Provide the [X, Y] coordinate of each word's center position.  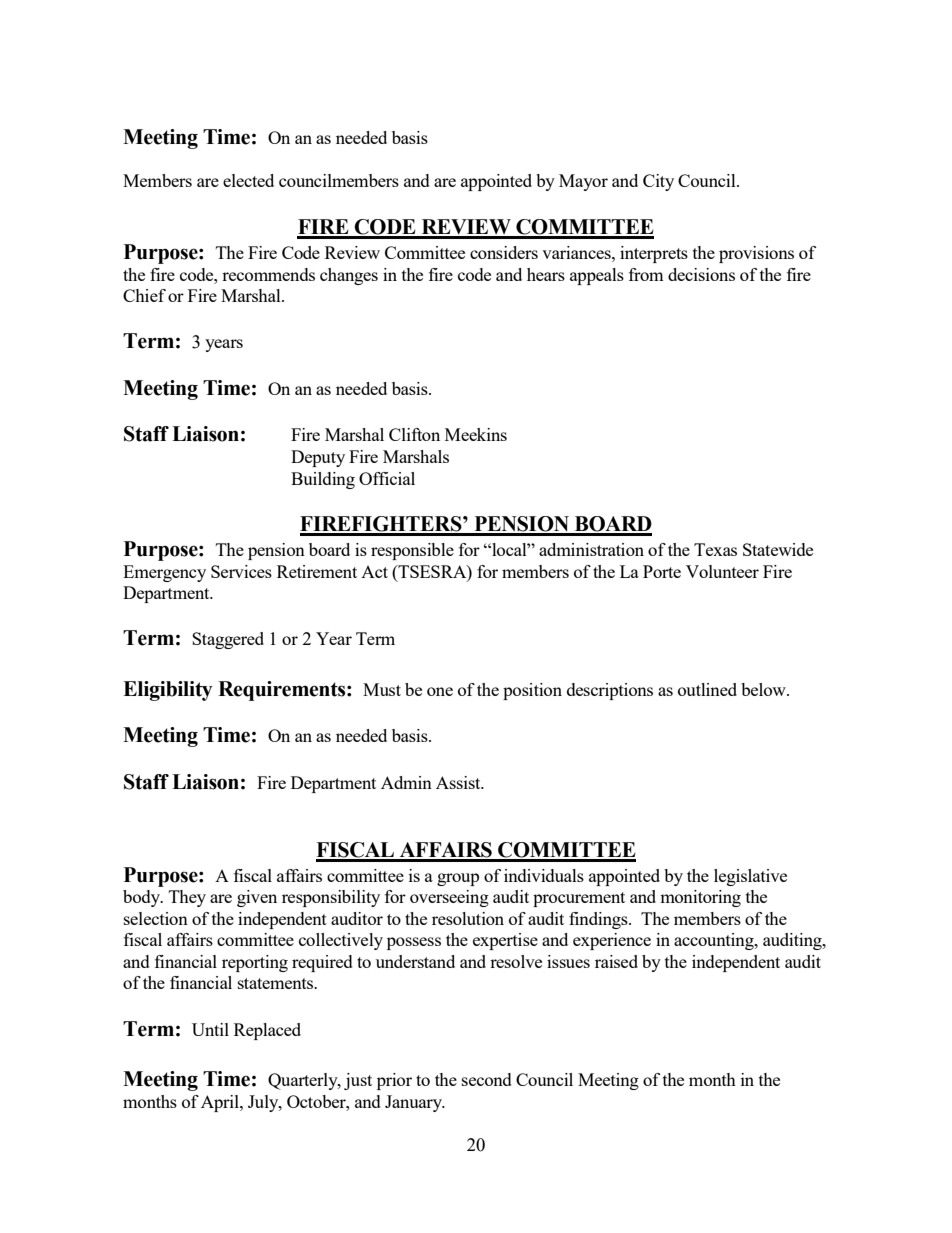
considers [504, 252]
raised [616, 961]
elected [248, 180]
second [487, 1079]
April [221, 1103]
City [658, 182]
